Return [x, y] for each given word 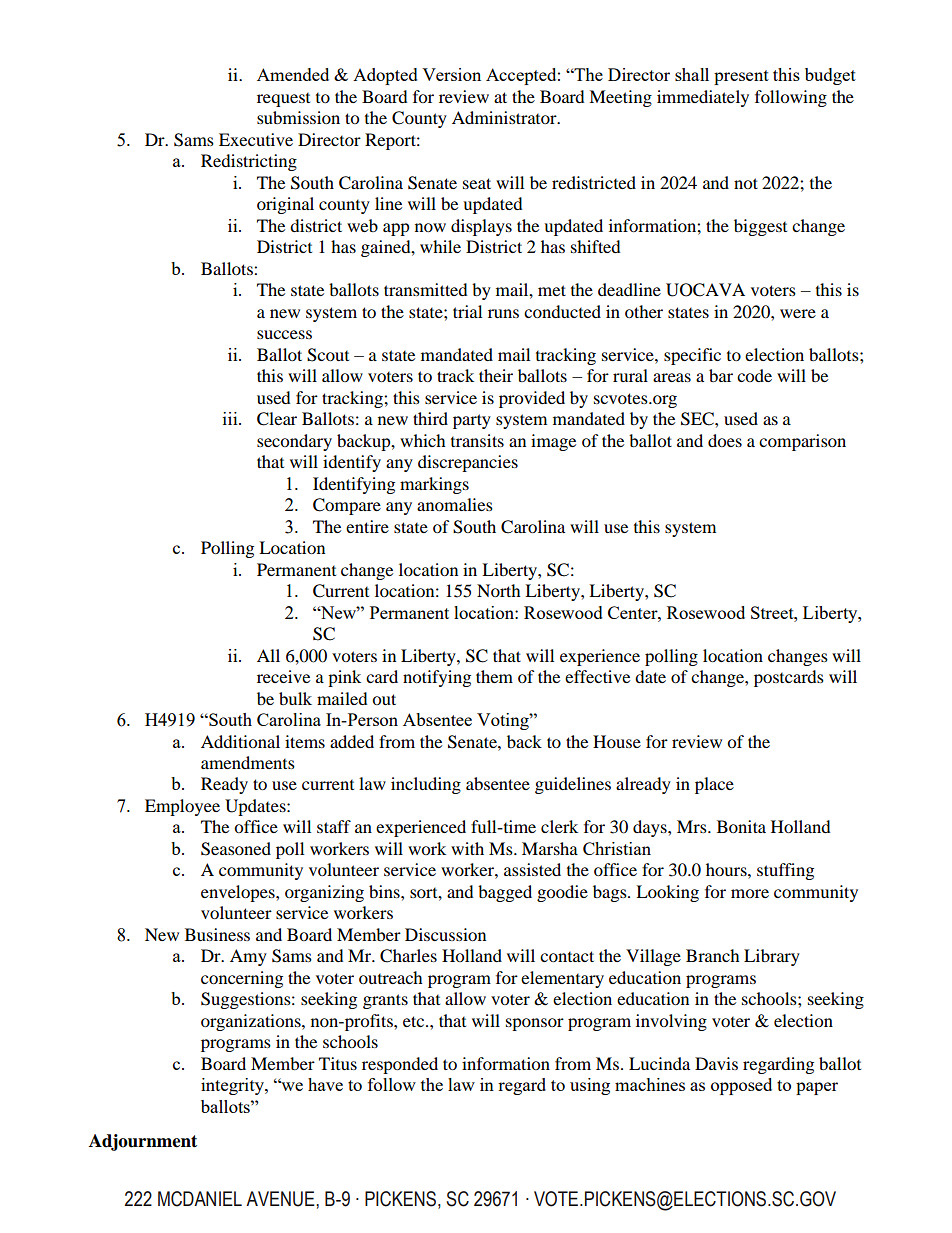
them [494, 676]
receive [283, 676]
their [496, 375]
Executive [256, 139]
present [741, 77]
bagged [505, 893]
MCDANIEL [200, 1199]
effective [597, 676]
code [754, 375]
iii [231, 418]
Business [217, 934]
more [750, 893]
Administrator [505, 117]
